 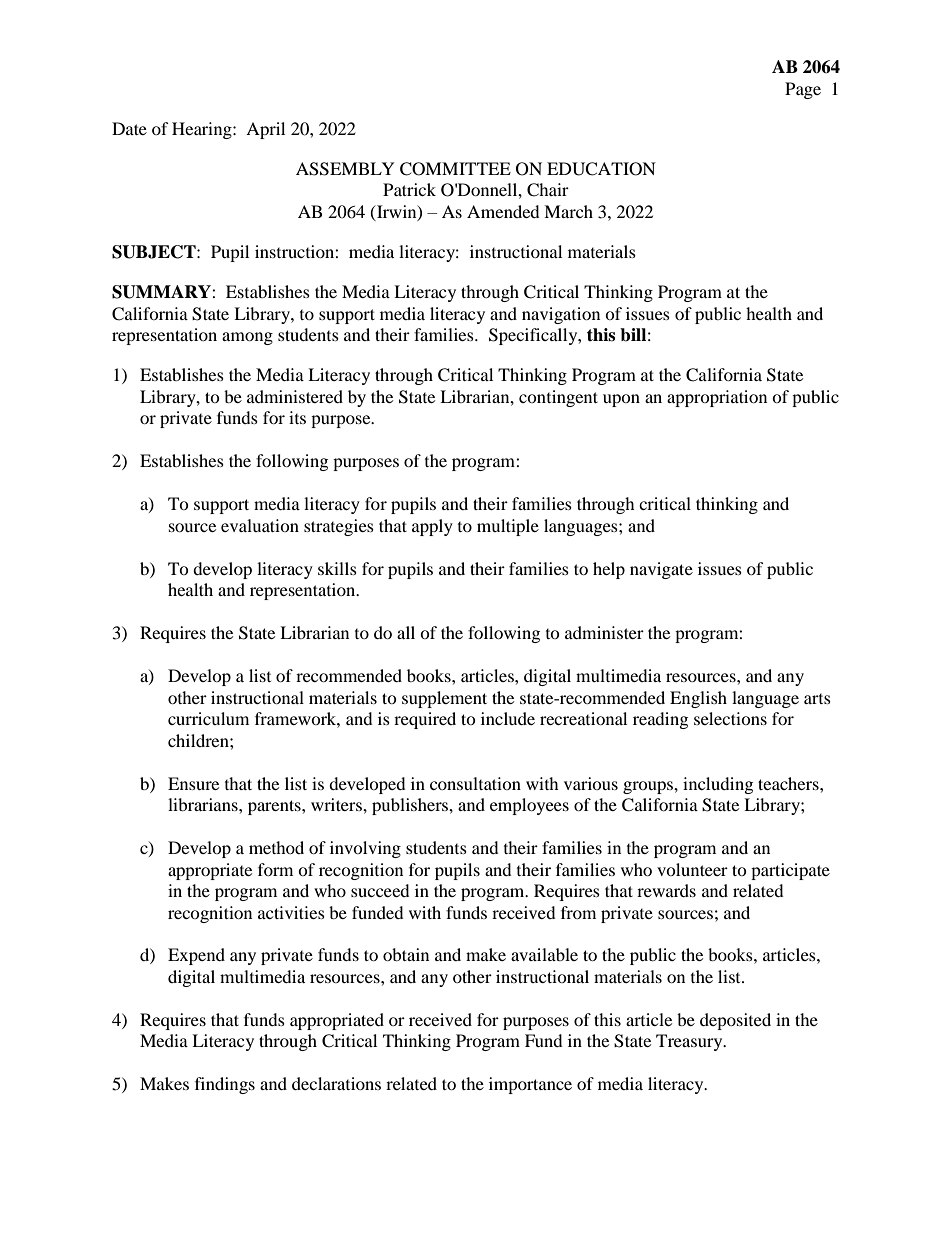 I want to click on deposited, so click(x=735, y=1021).
